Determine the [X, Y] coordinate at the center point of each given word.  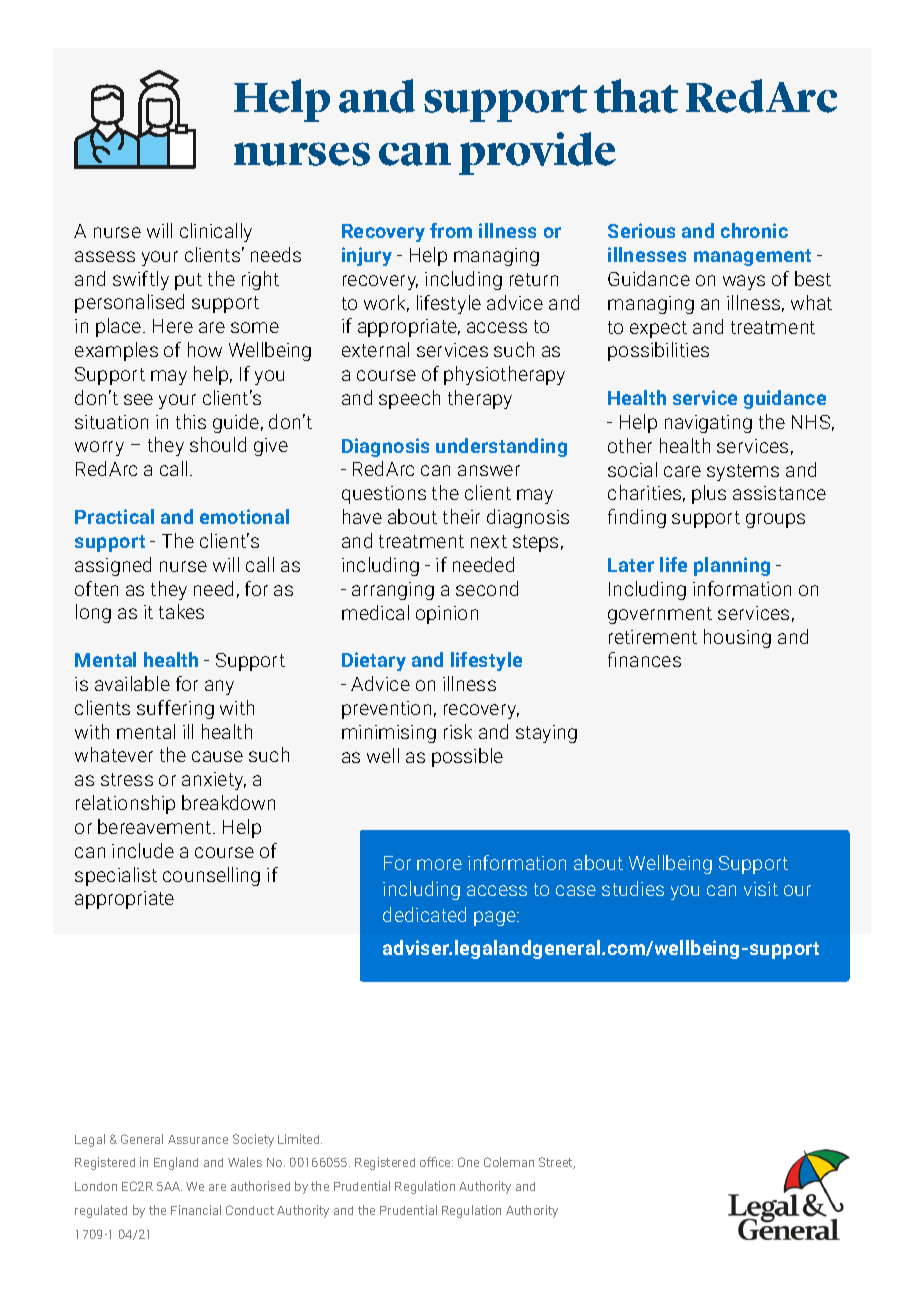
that [636, 96]
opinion [447, 615]
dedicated [424, 914]
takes [181, 611]
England [176, 1163]
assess [105, 256]
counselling [211, 876]
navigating [708, 424]
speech [409, 399]
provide [537, 153]
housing [737, 638]
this [191, 421]
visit [761, 889]
